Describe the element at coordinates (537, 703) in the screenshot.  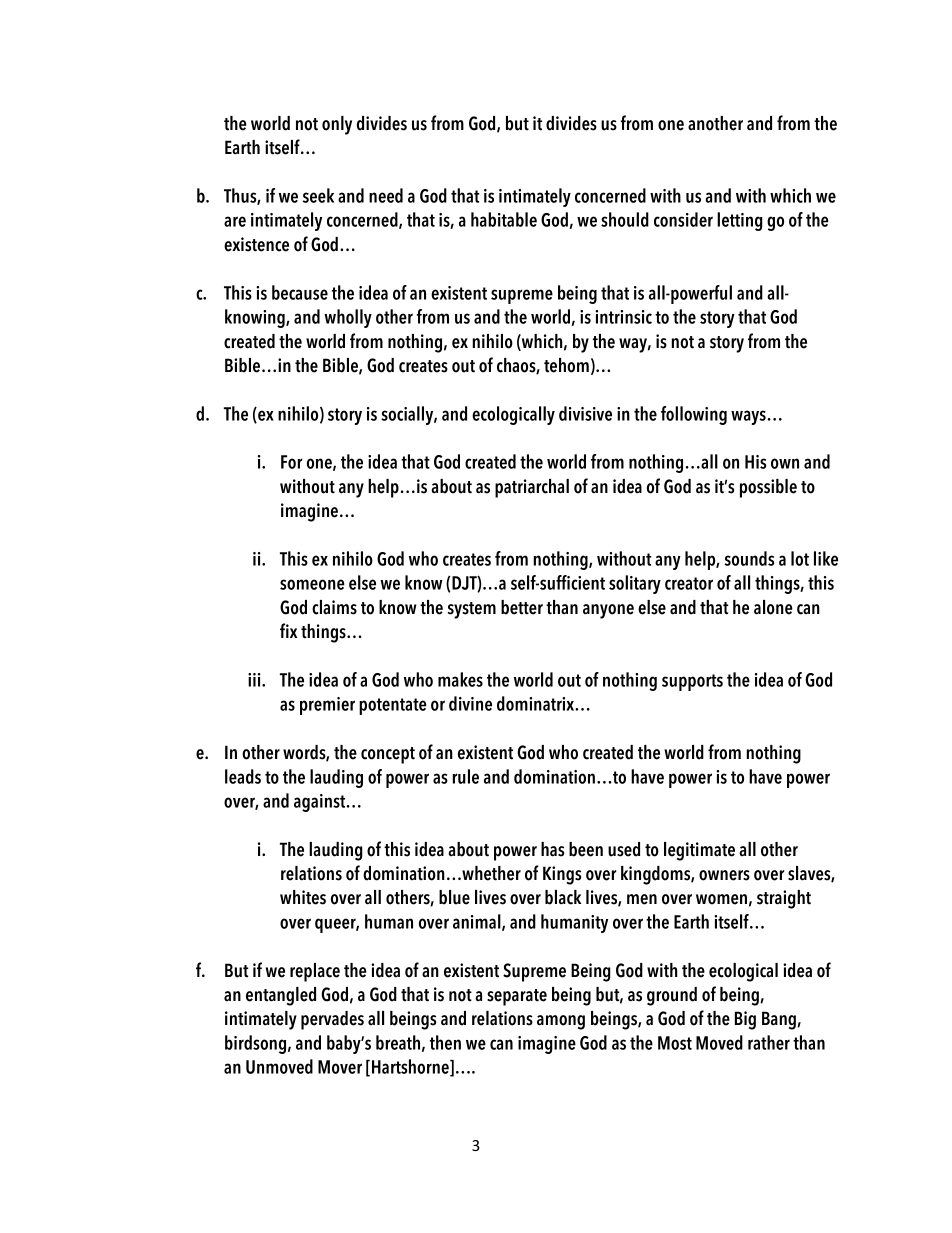
I see `dominatrix` at that location.
